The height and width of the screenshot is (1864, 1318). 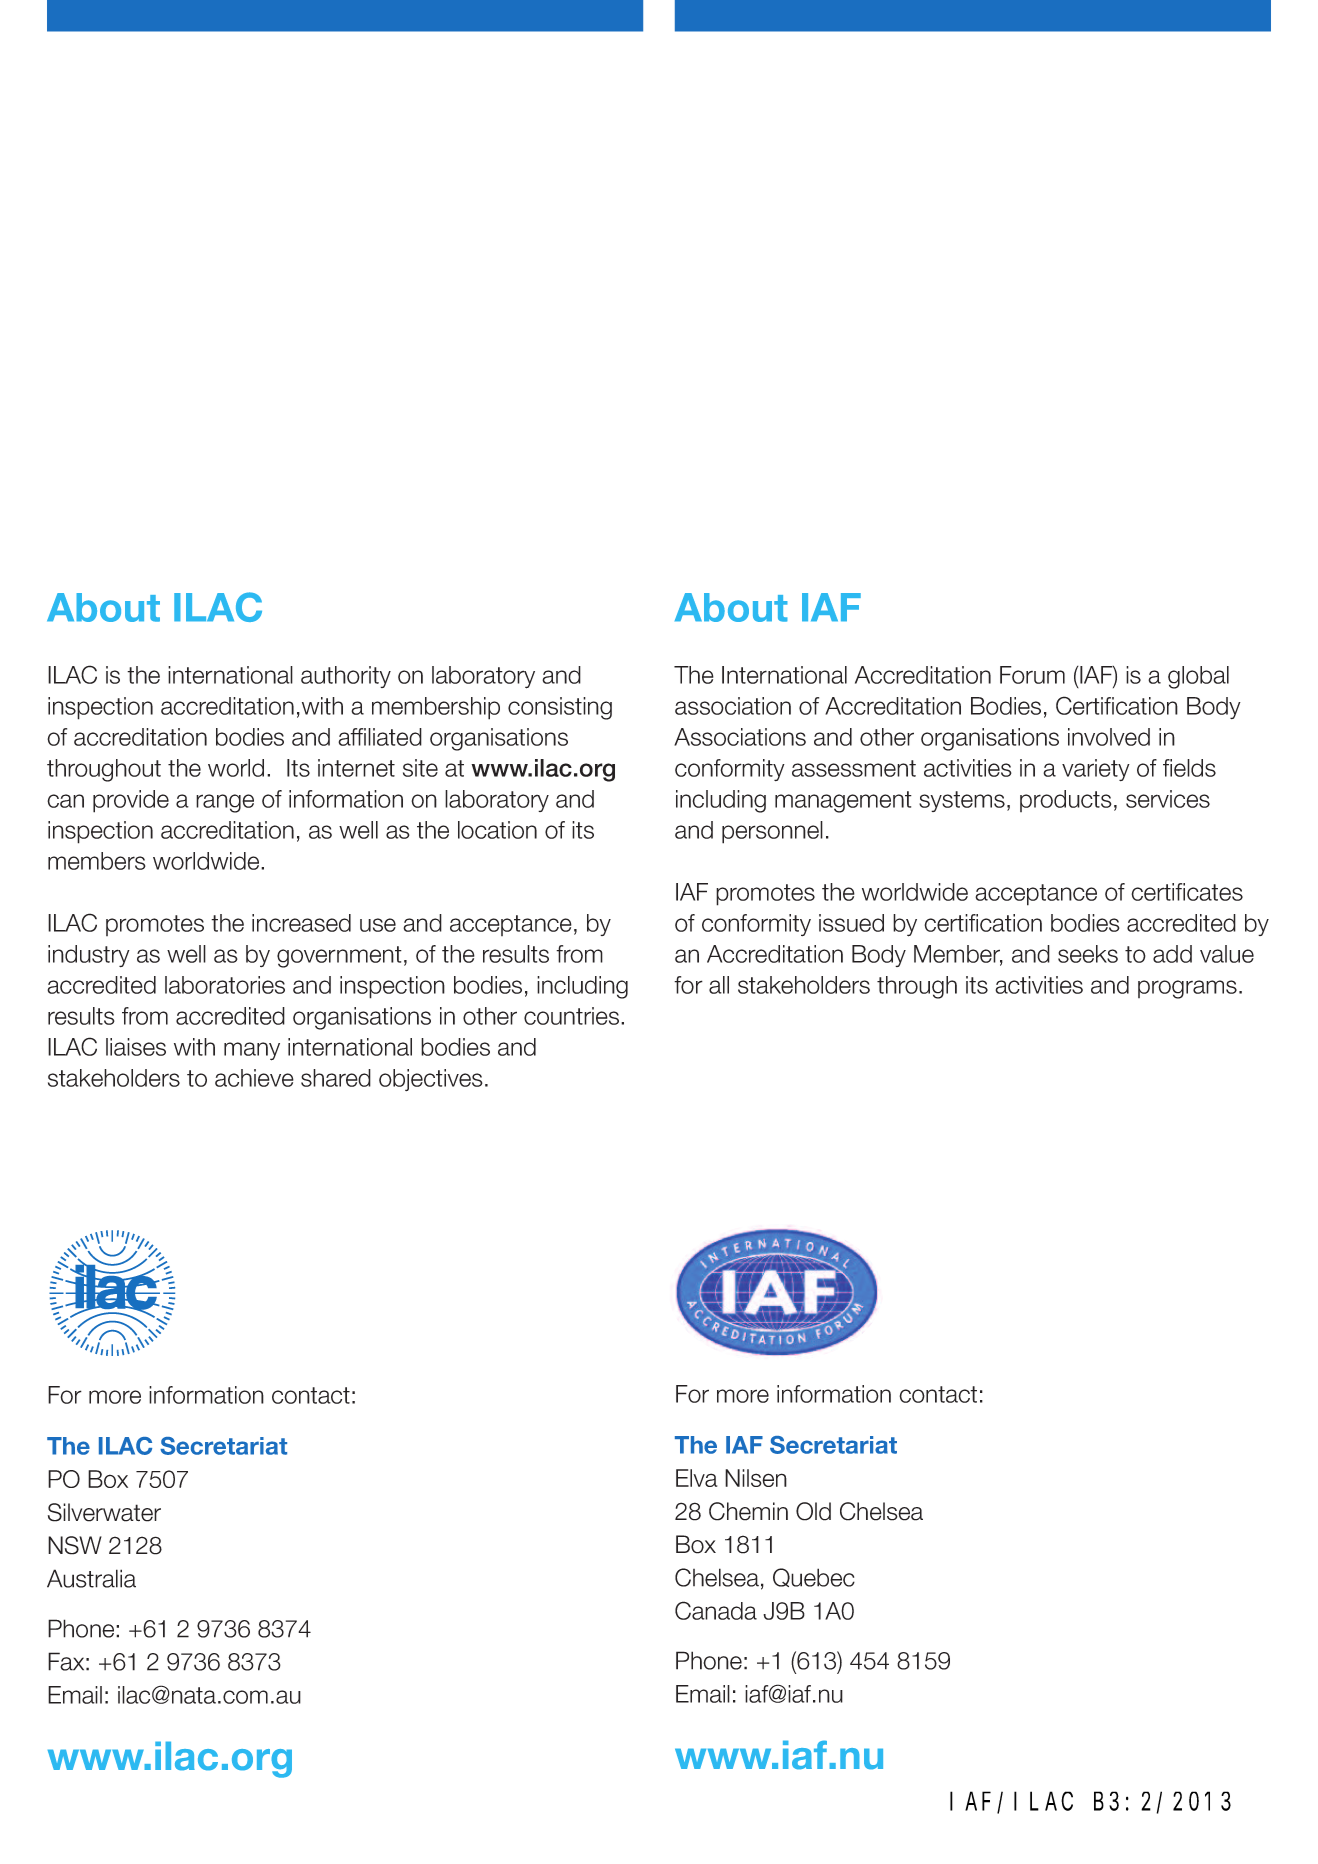 What do you see at coordinates (346, 677) in the screenshot?
I see `authority` at bounding box center [346, 677].
